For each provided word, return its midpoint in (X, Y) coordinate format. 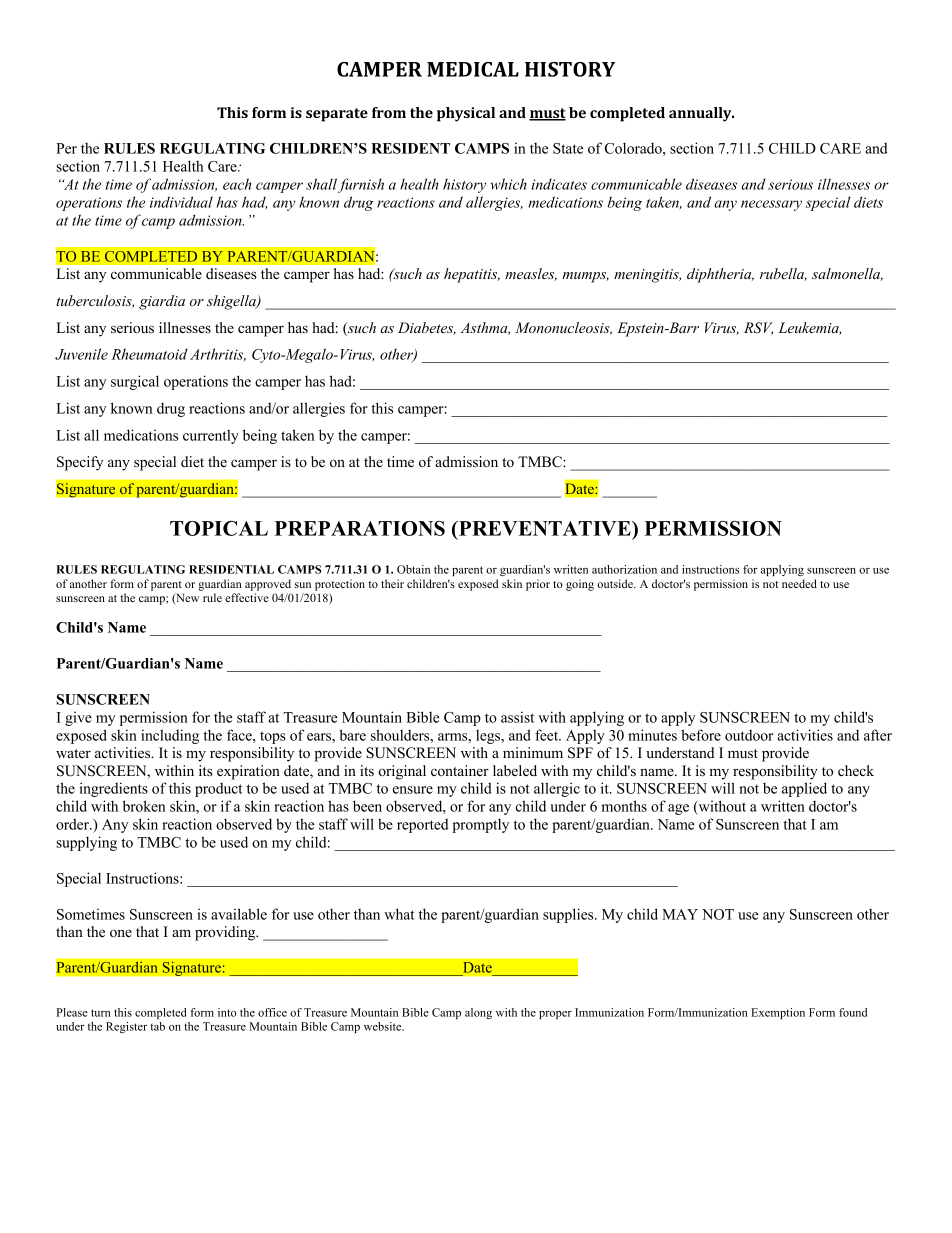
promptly (480, 825)
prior (538, 585)
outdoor (749, 735)
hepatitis (472, 275)
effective (247, 597)
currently (211, 436)
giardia (162, 302)
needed (799, 583)
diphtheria (720, 275)
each (237, 184)
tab (157, 1026)
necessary (771, 205)
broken (144, 806)
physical (466, 114)
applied (804, 789)
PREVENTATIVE (545, 530)
